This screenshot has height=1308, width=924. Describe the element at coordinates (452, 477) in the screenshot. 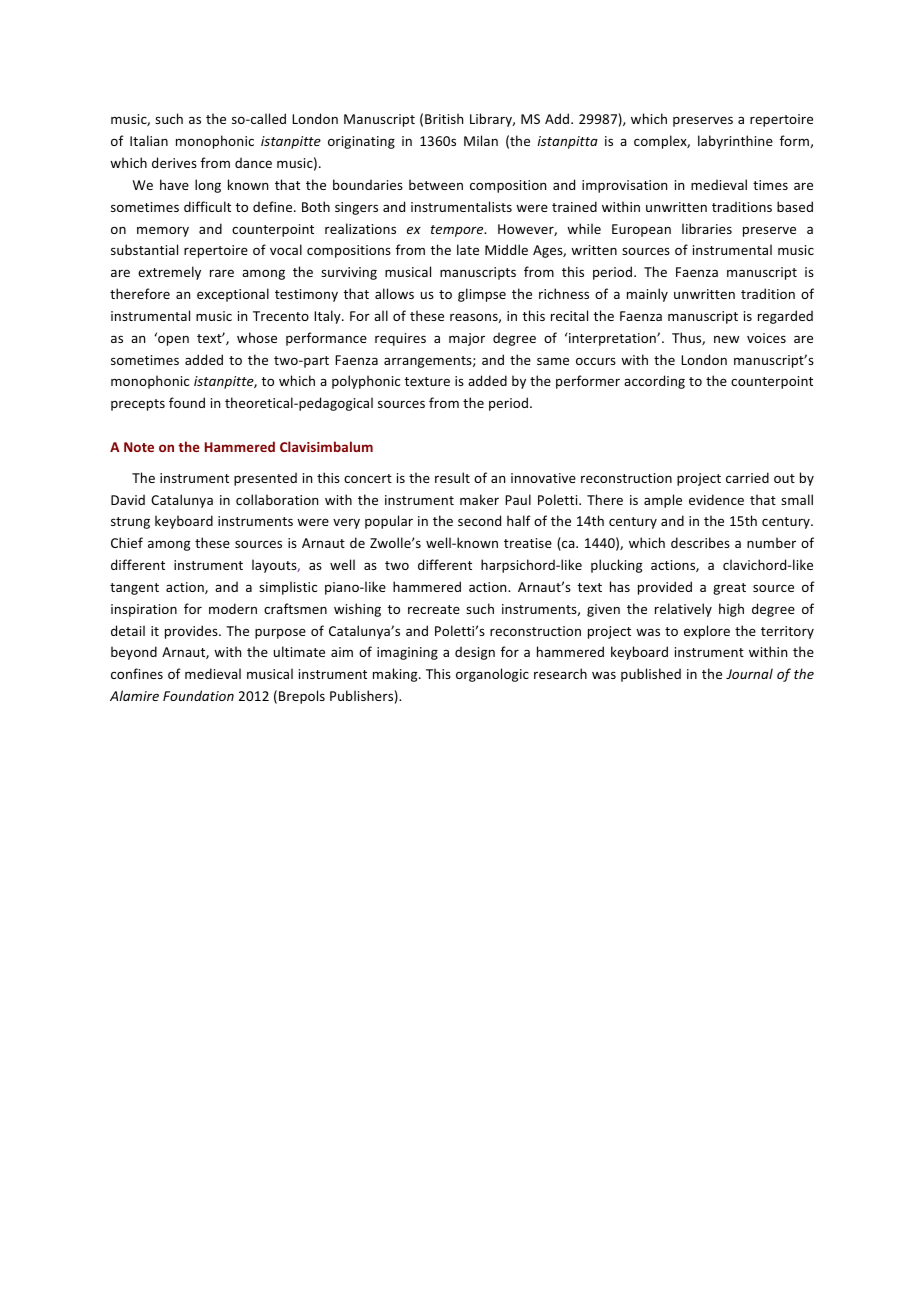

I see `result` at that location.
